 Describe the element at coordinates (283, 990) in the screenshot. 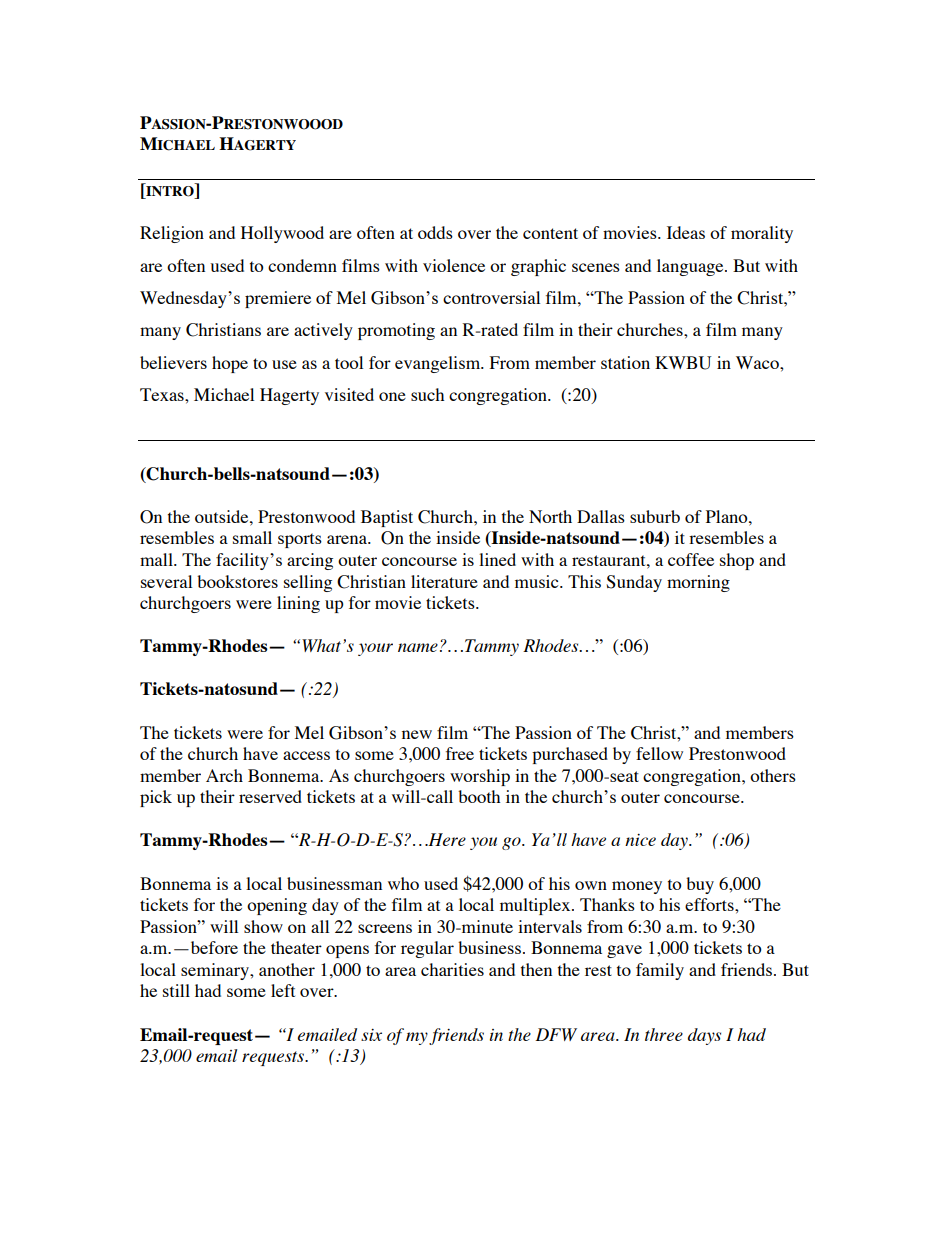

I see `left` at that location.
